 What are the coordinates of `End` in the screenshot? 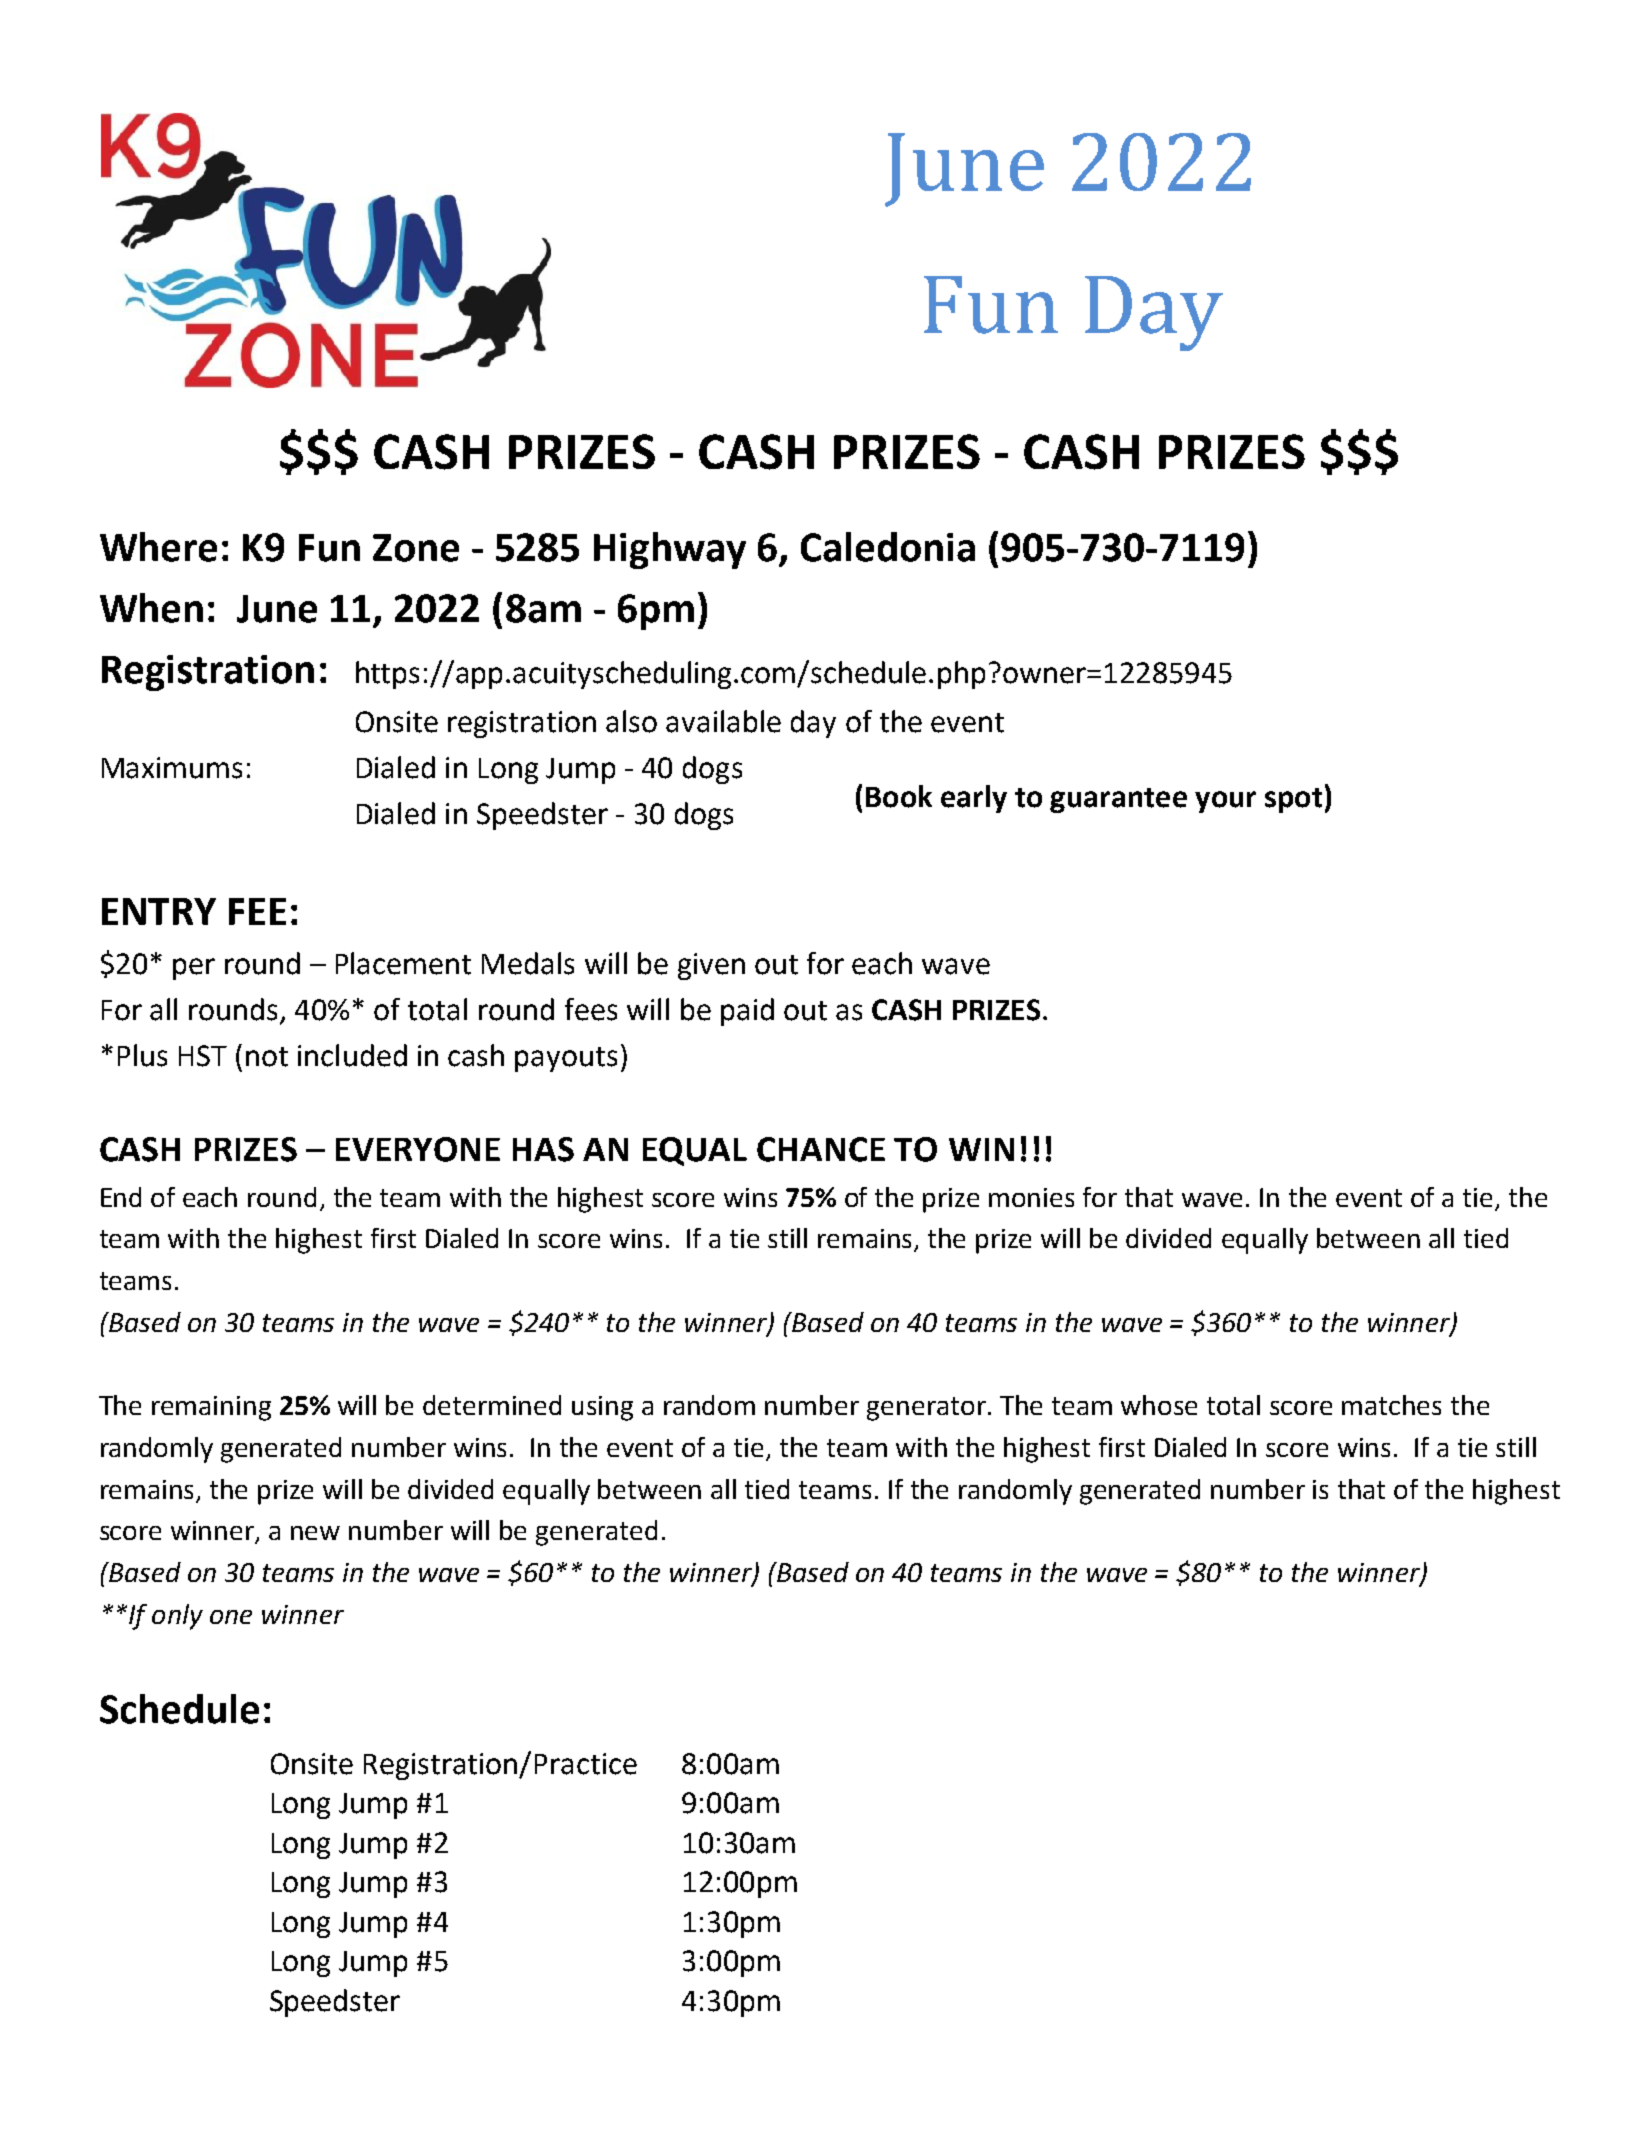 It's located at (121, 1197).
